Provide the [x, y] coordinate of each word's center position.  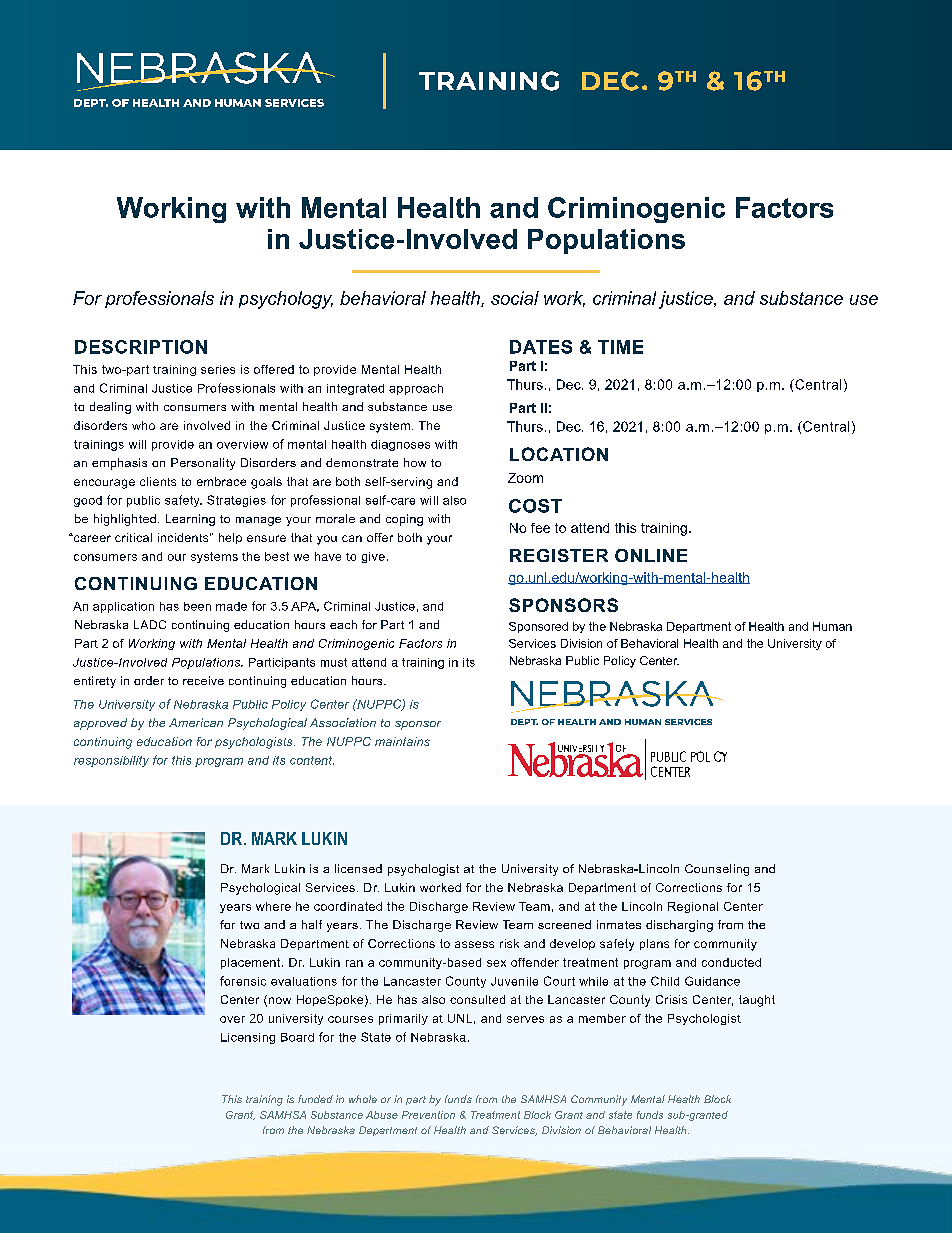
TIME [620, 347]
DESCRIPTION [141, 347]
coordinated [348, 906]
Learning [190, 520]
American [196, 722]
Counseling [717, 870]
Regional [693, 907]
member [602, 1018]
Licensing [248, 1038]
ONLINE [651, 555]
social [515, 298]
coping [404, 520]
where [273, 906]
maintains [402, 741]
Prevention [428, 1115]
